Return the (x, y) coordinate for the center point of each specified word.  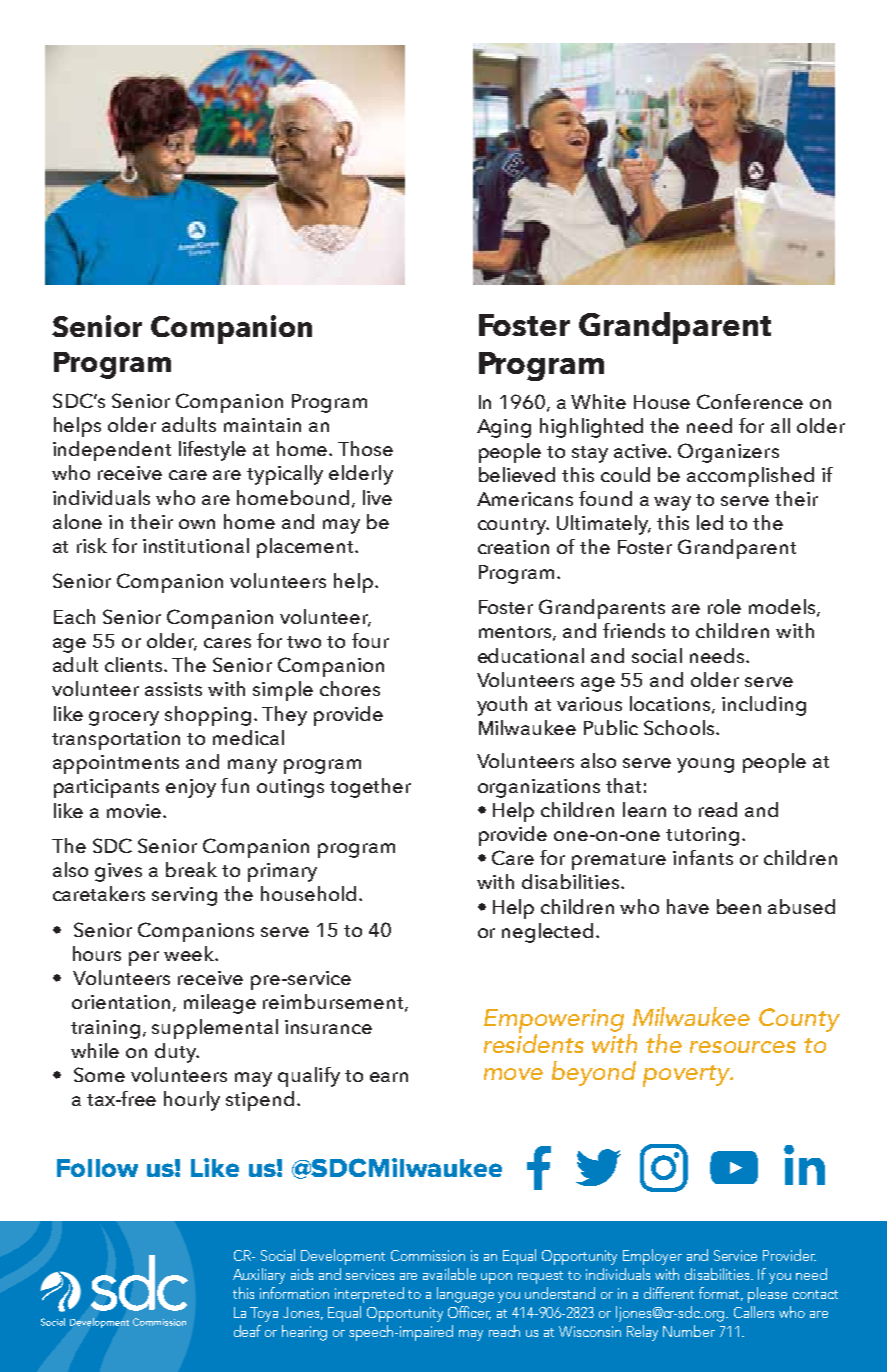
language (465, 1295)
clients (135, 664)
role (724, 606)
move (513, 1074)
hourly (192, 1101)
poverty (687, 1076)
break (191, 869)
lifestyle (212, 451)
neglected (547, 933)
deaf (247, 1331)
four (370, 640)
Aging (504, 428)
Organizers (728, 453)
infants (703, 857)
